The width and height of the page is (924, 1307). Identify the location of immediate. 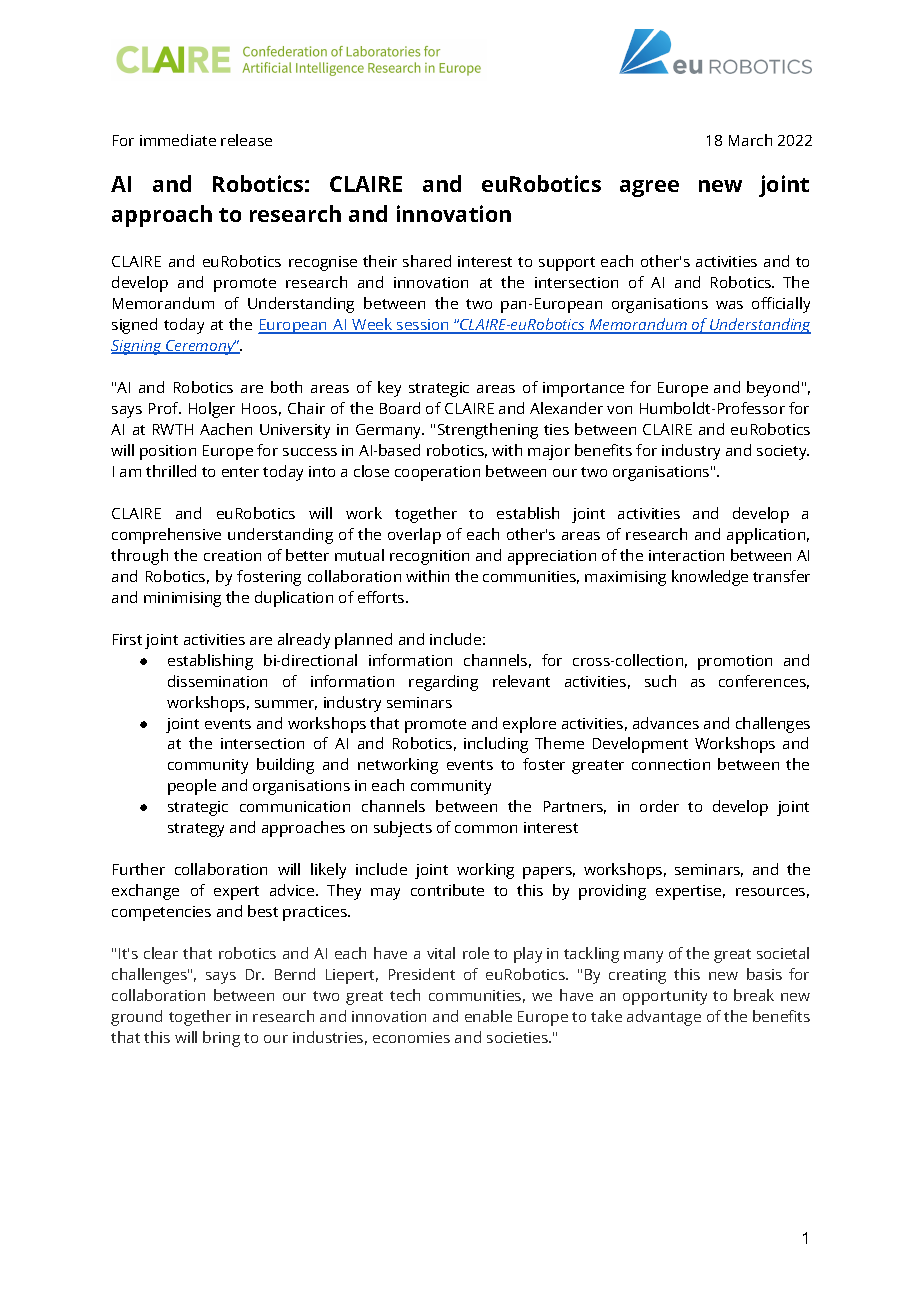
(178, 140).
